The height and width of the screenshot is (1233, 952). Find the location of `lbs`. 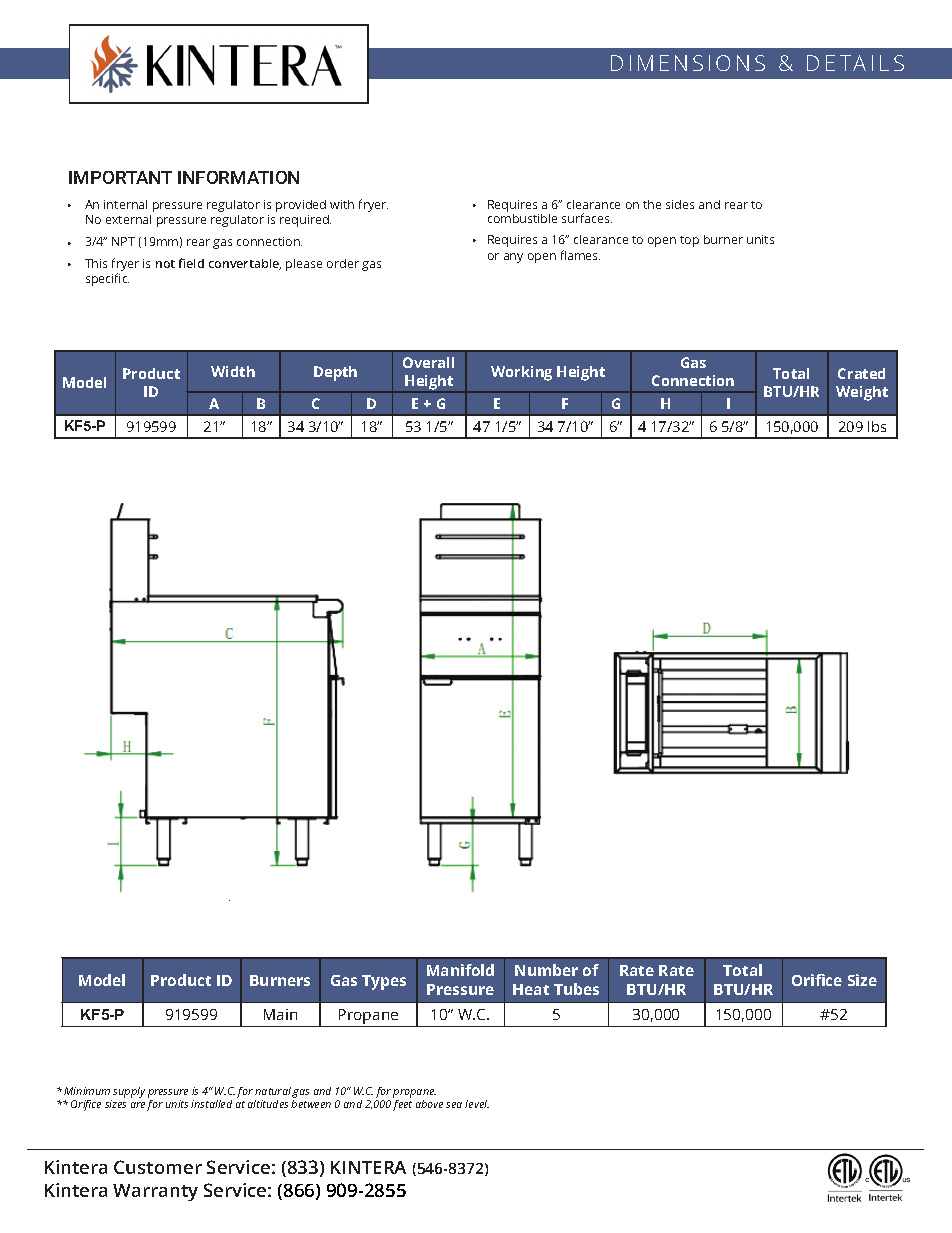

lbs is located at coordinates (877, 426).
